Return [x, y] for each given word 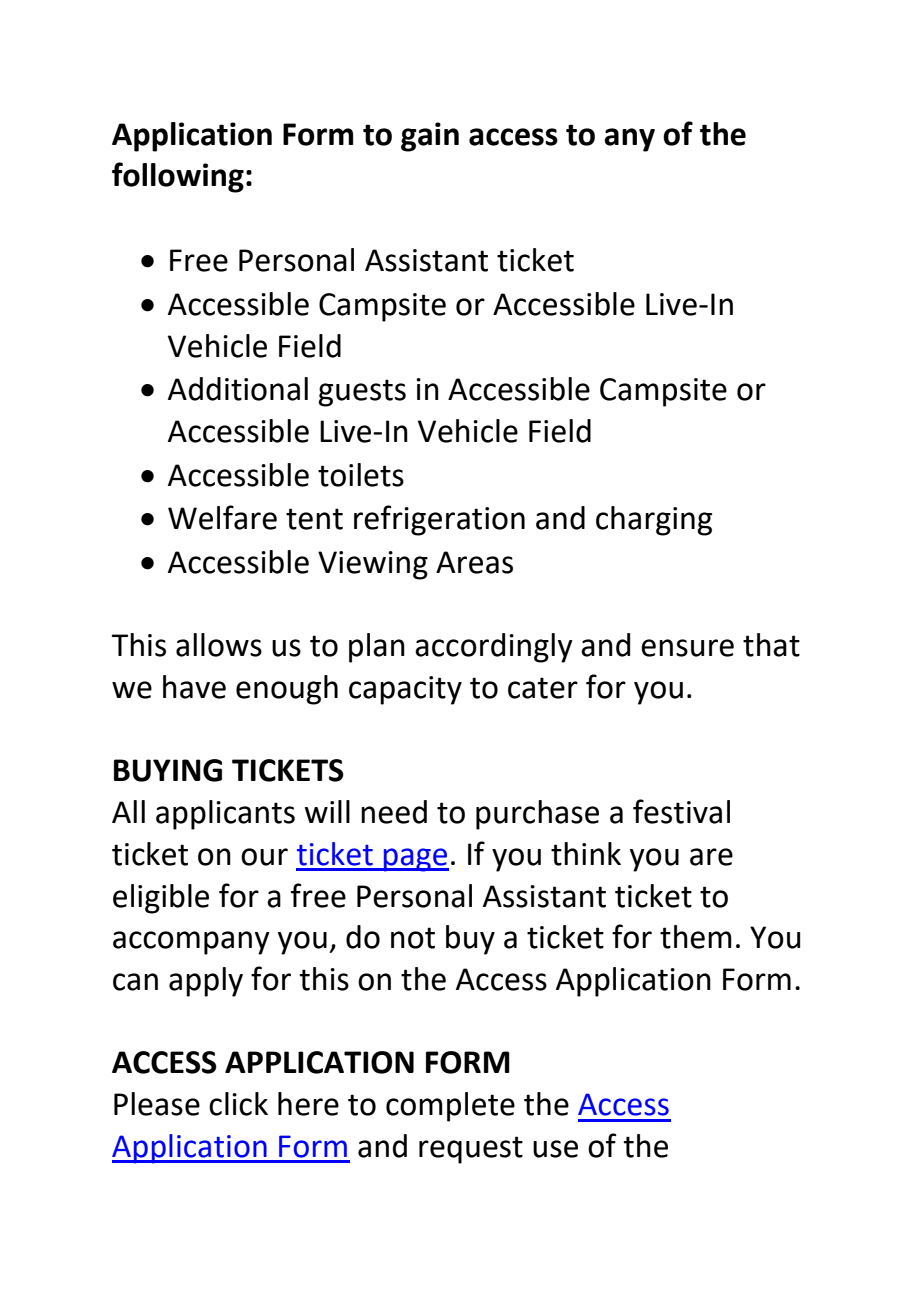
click [238, 1104]
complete [450, 1107]
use [555, 1149]
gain [430, 137]
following [178, 177]
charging [654, 521]
